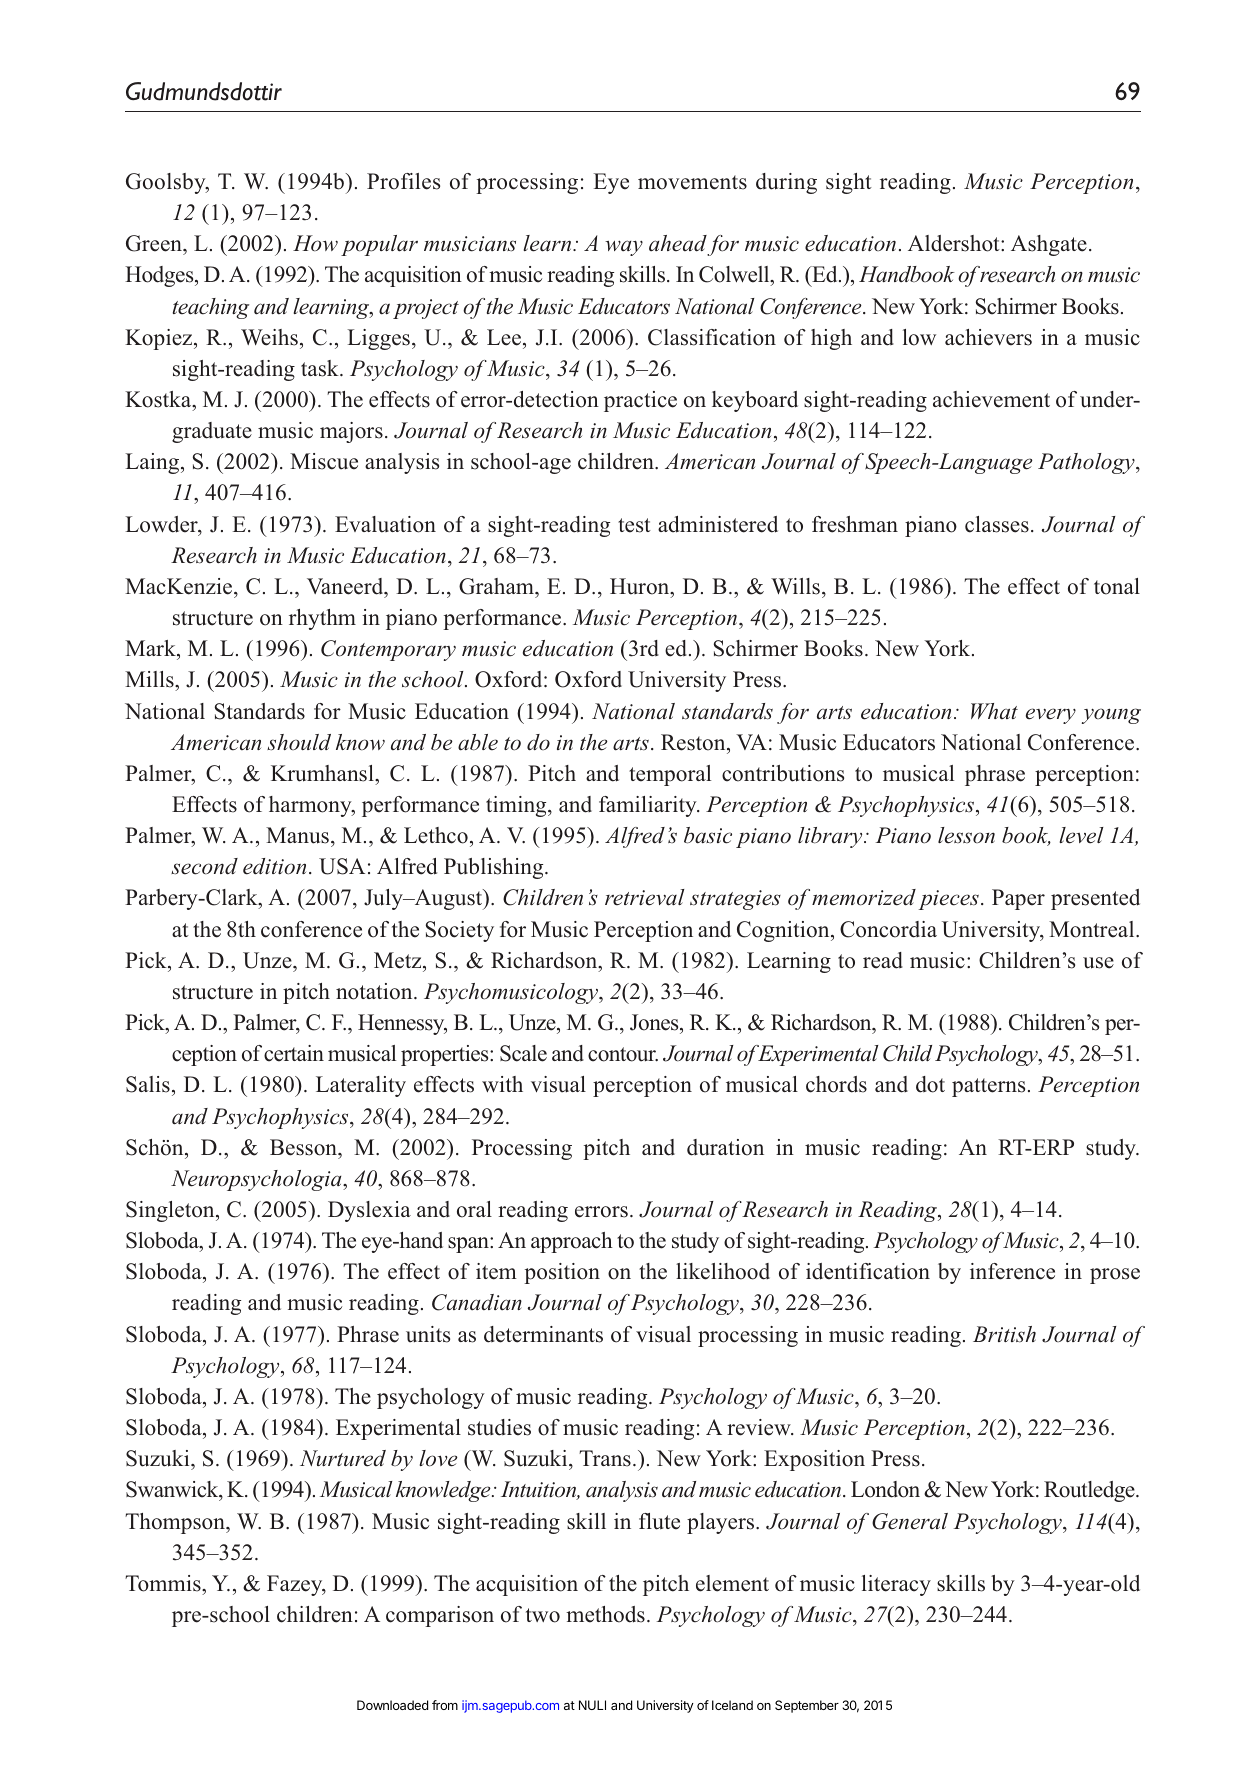 The height and width of the image is (1781, 1251). Describe the element at coordinates (1012, 1271) in the image. I see `inference` at that location.
